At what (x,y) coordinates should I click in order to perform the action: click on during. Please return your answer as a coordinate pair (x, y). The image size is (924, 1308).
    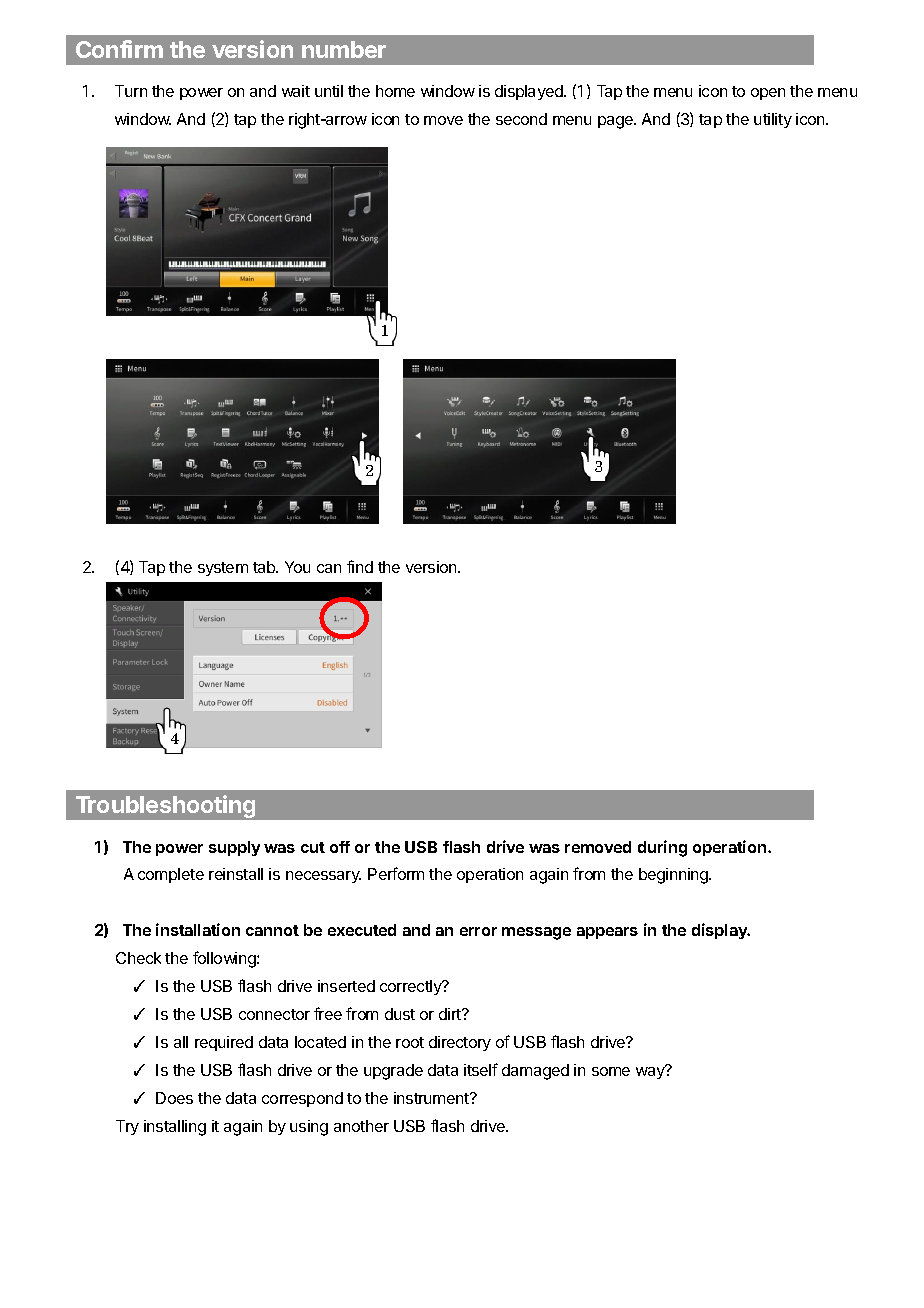
    Looking at the image, I should click on (662, 848).
